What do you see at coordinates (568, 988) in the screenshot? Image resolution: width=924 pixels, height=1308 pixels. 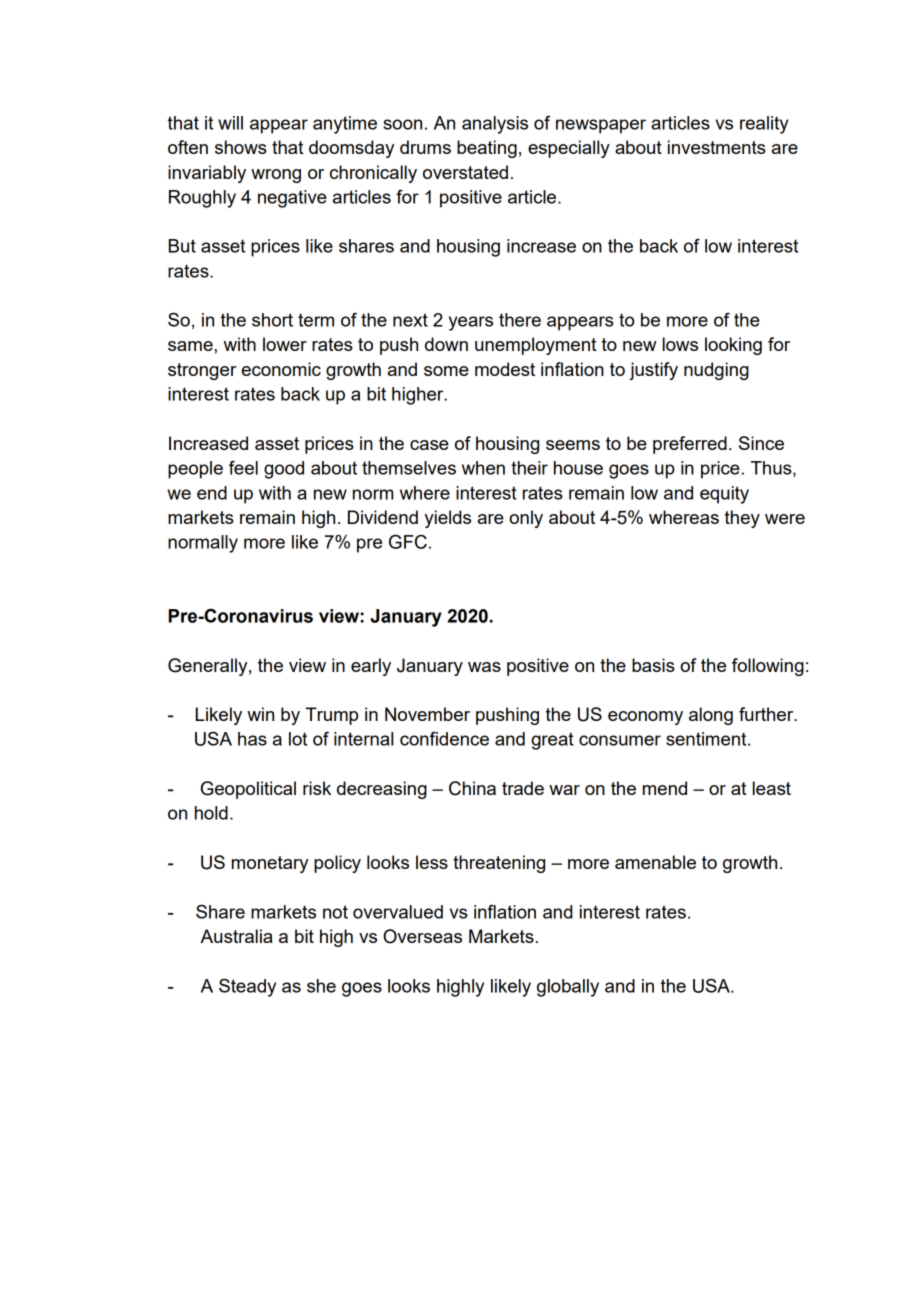 I see `globally` at bounding box center [568, 988].
